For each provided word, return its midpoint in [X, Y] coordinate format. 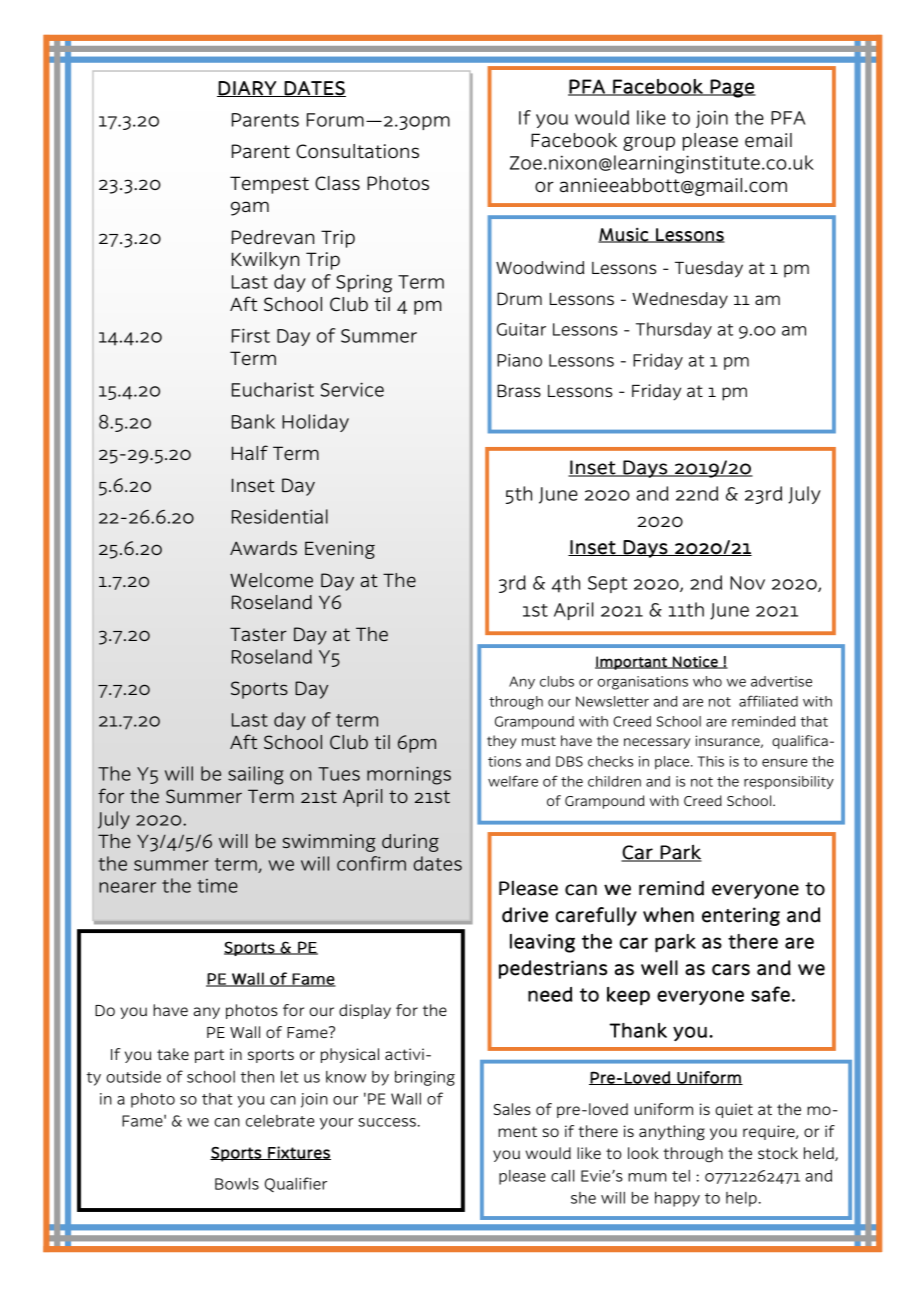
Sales [512, 1109]
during [410, 843]
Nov [747, 583]
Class [337, 183]
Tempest [269, 185]
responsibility [789, 782]
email [768, 140]
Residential [280, 516]
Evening [340, 550]
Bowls [237, 1184]
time [217, 886]
